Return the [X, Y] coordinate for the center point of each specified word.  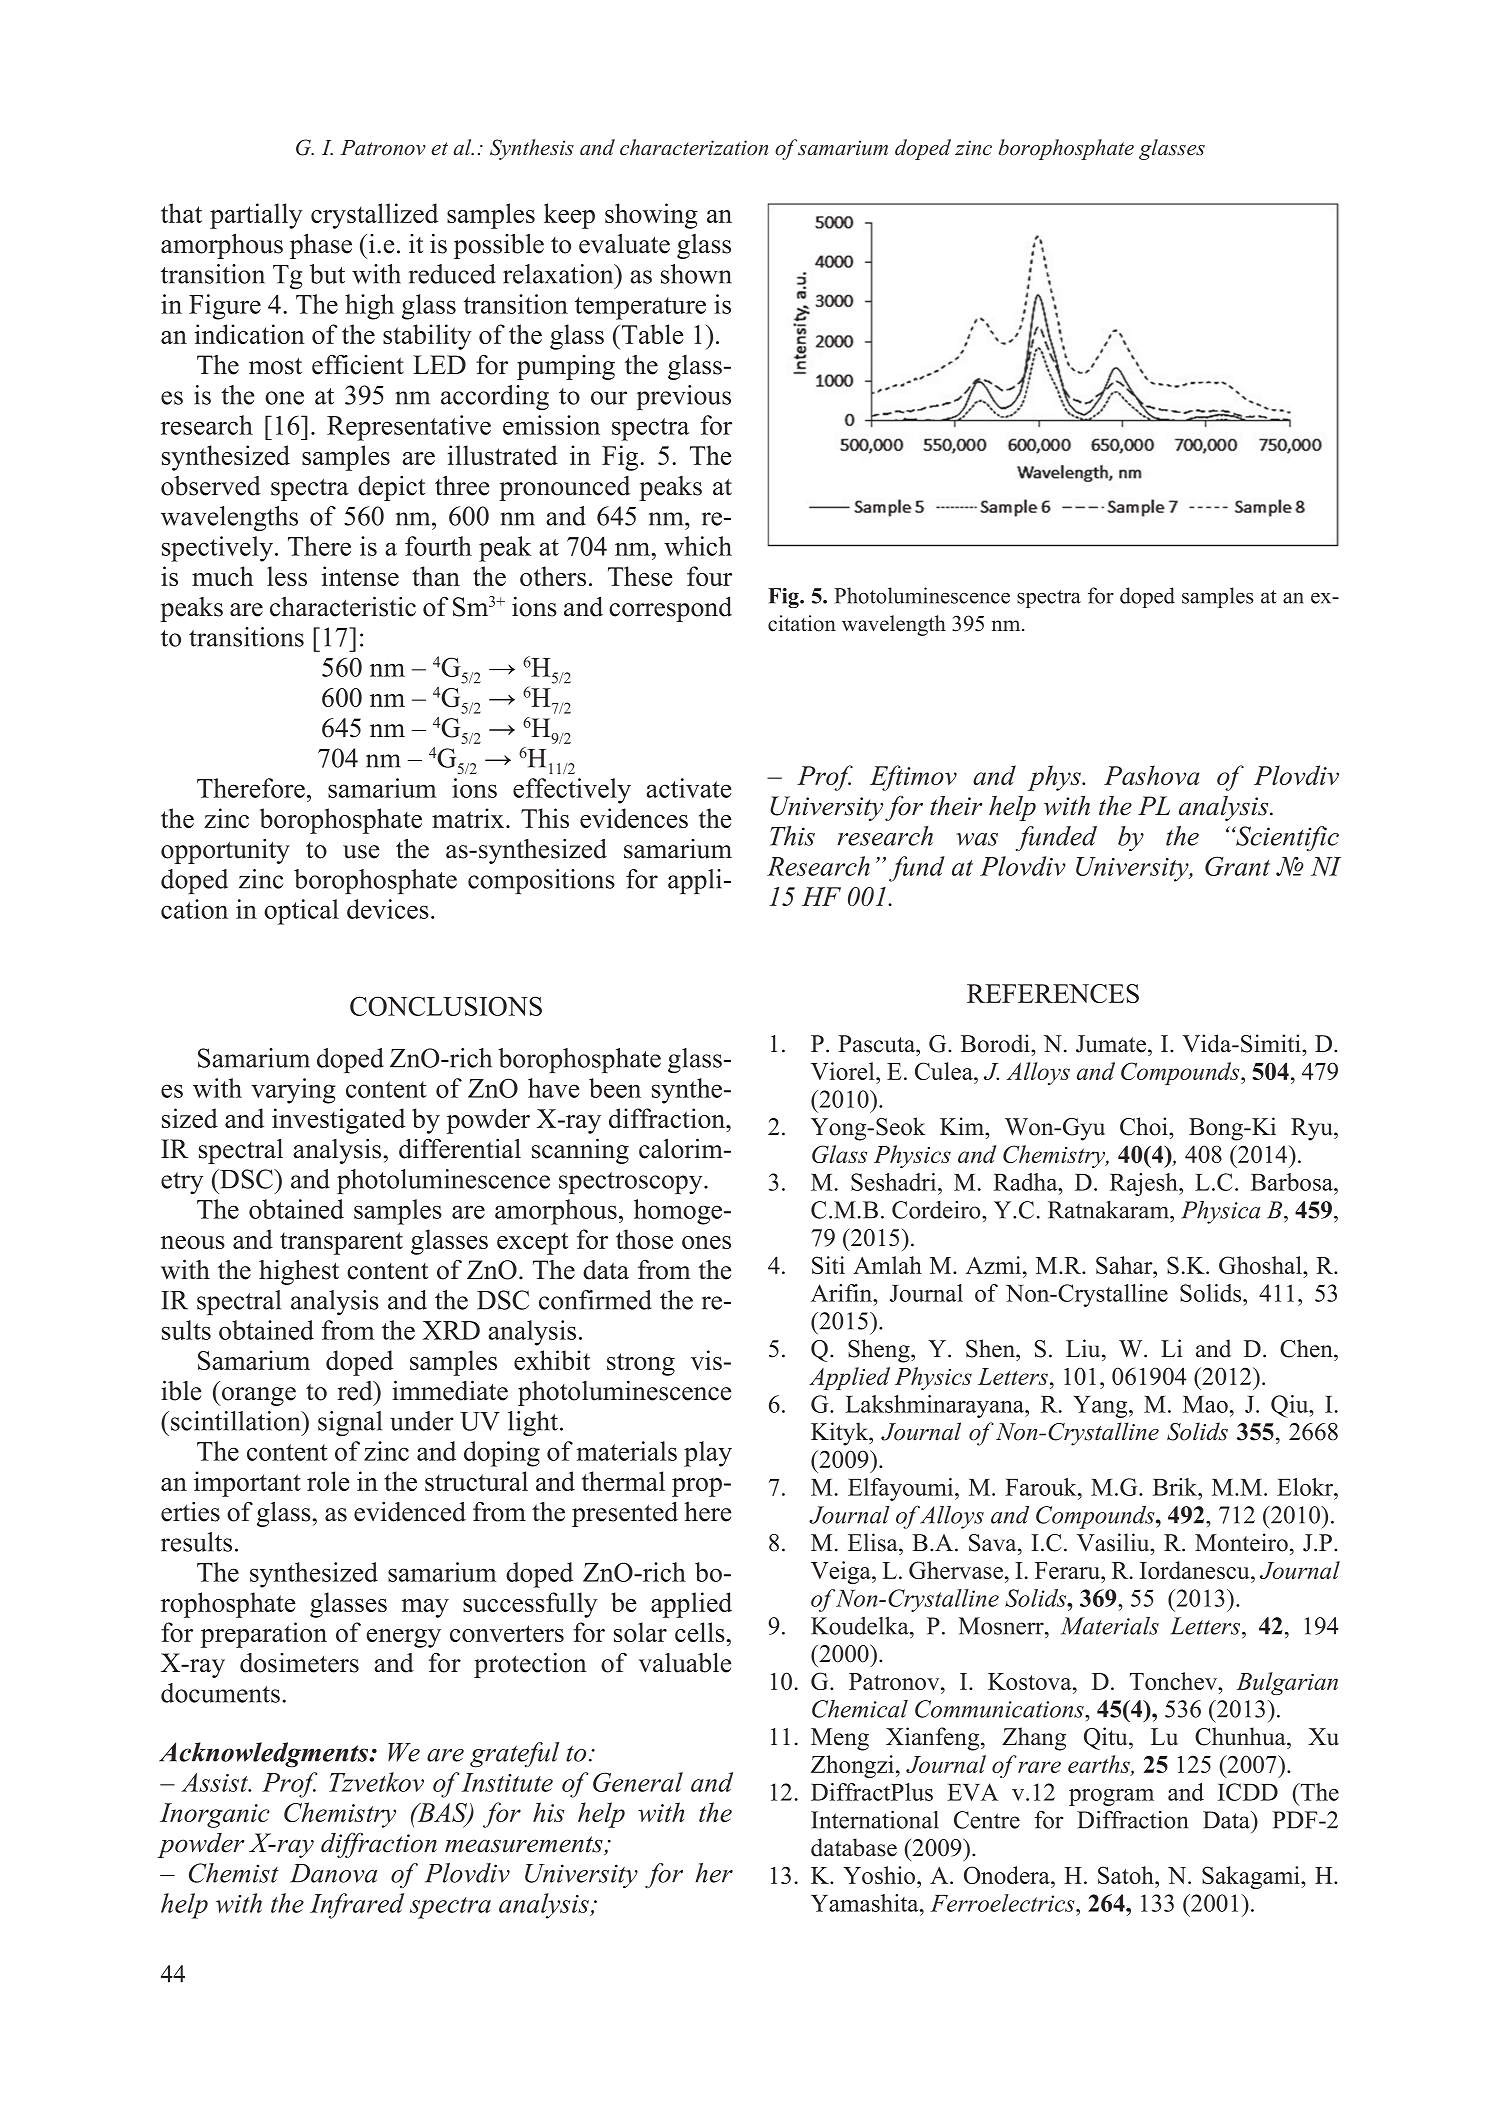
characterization [694, 147]
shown [696, 274]
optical [301, 912]
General [638, 1782]
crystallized [374, 216]
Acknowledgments [265, 1755]
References [1053, 993]
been [615, 1088]
